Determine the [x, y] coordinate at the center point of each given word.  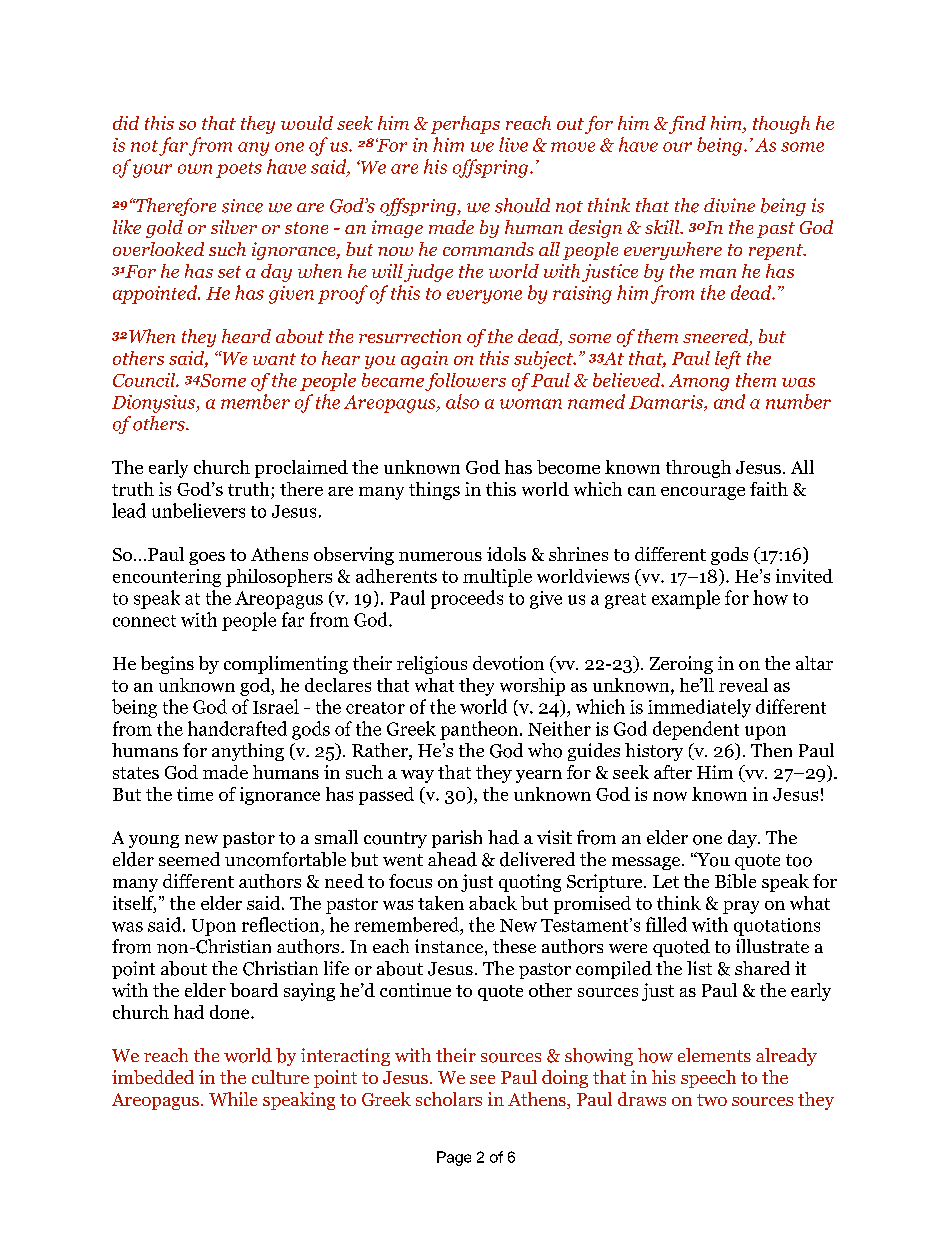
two [712, 1100]
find [686, 125]
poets [239, 170]
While [233, 1099]
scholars [449, 1099]
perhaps [465, 125]
